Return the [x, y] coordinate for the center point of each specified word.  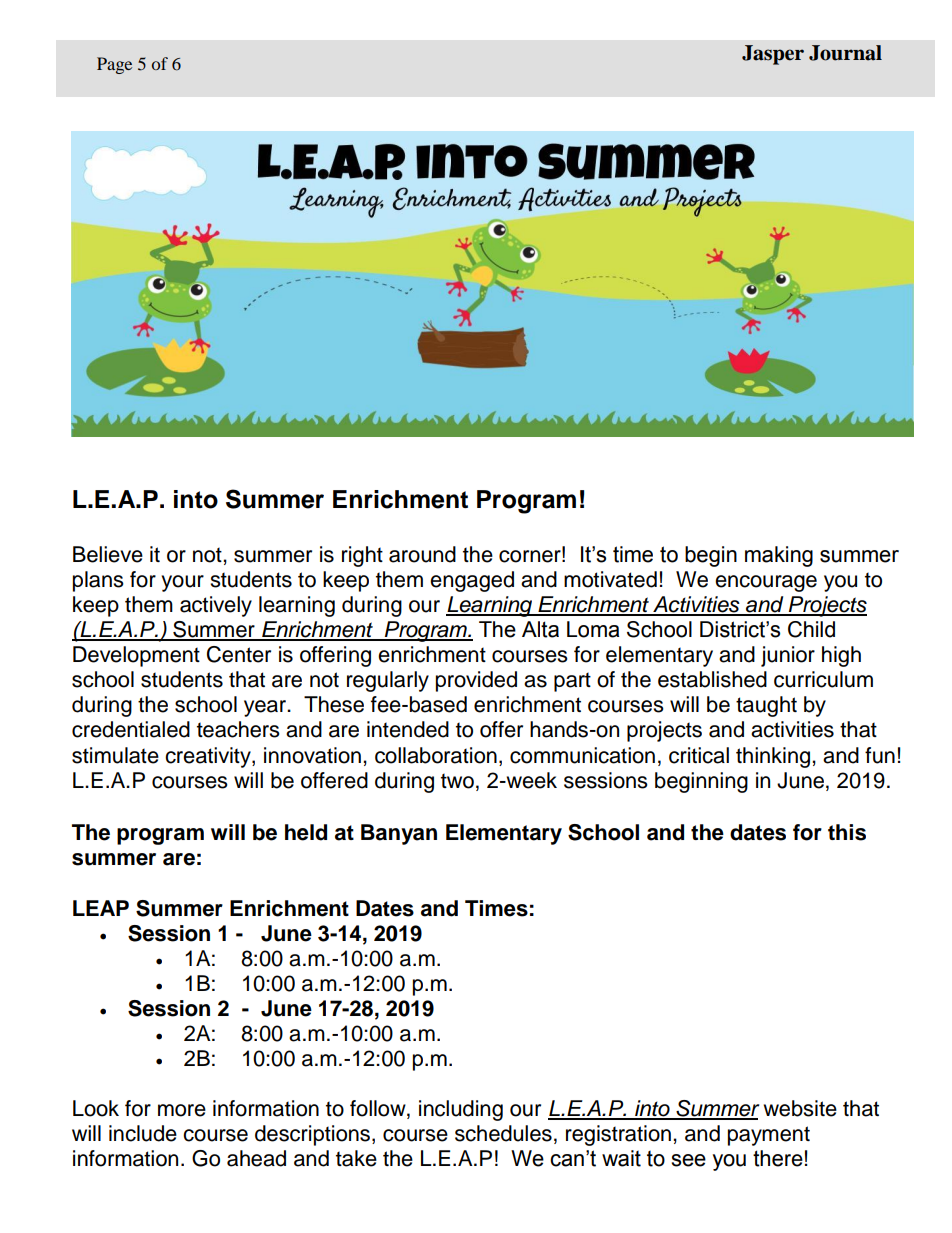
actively [216, 606]
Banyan [399, 834]
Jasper [773, 55]
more [182, 1110]
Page [114, 65]
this [847, 832]
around [422, 554]
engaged [472, 581]
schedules [503, 1133]
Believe [108, 554]
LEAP [101, 908]
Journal [845, 53]
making [779, 556]
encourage [766, 583]
